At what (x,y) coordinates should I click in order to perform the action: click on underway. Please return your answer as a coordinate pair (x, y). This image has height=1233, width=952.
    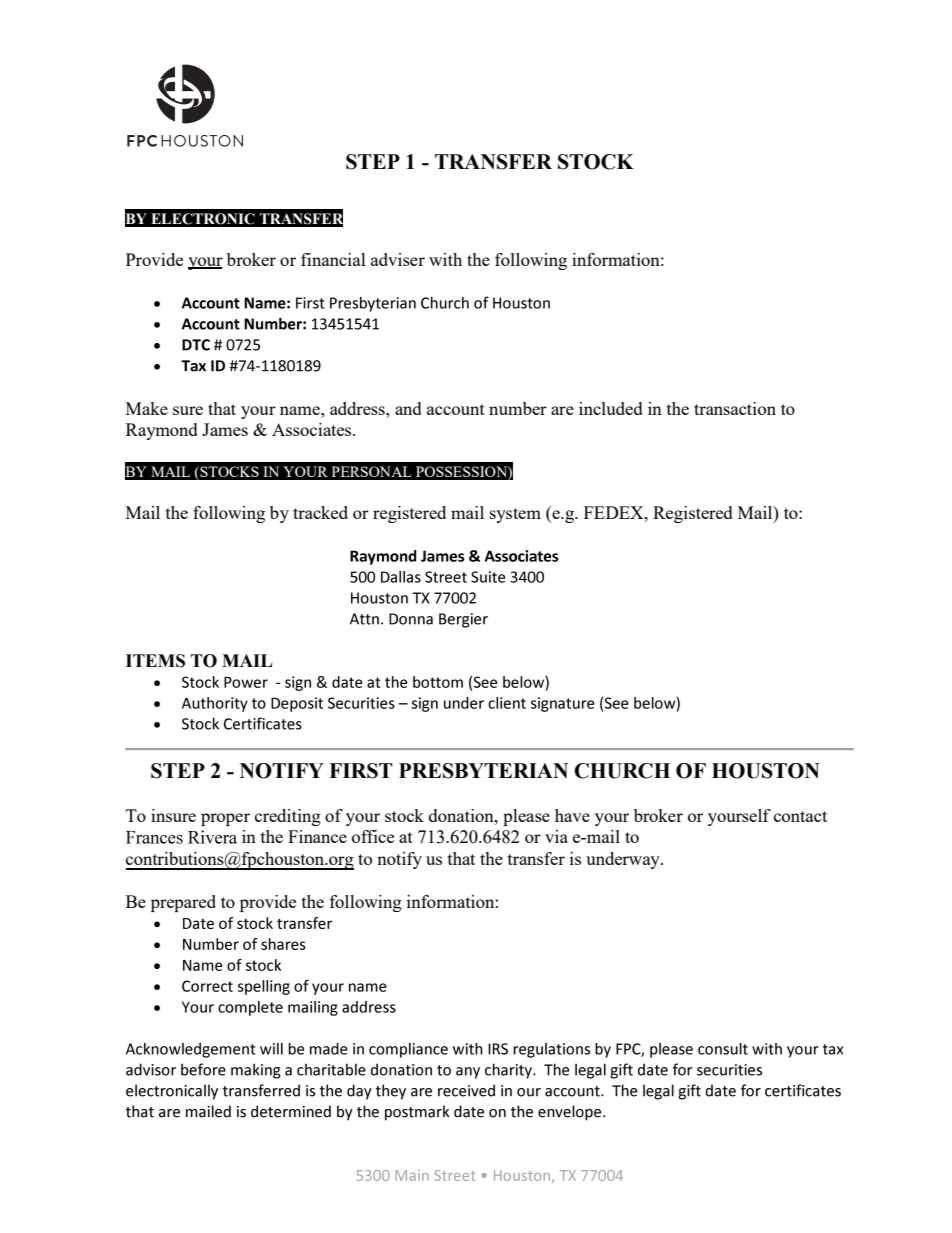
    Looking at the image, I should click on (624, 860).
